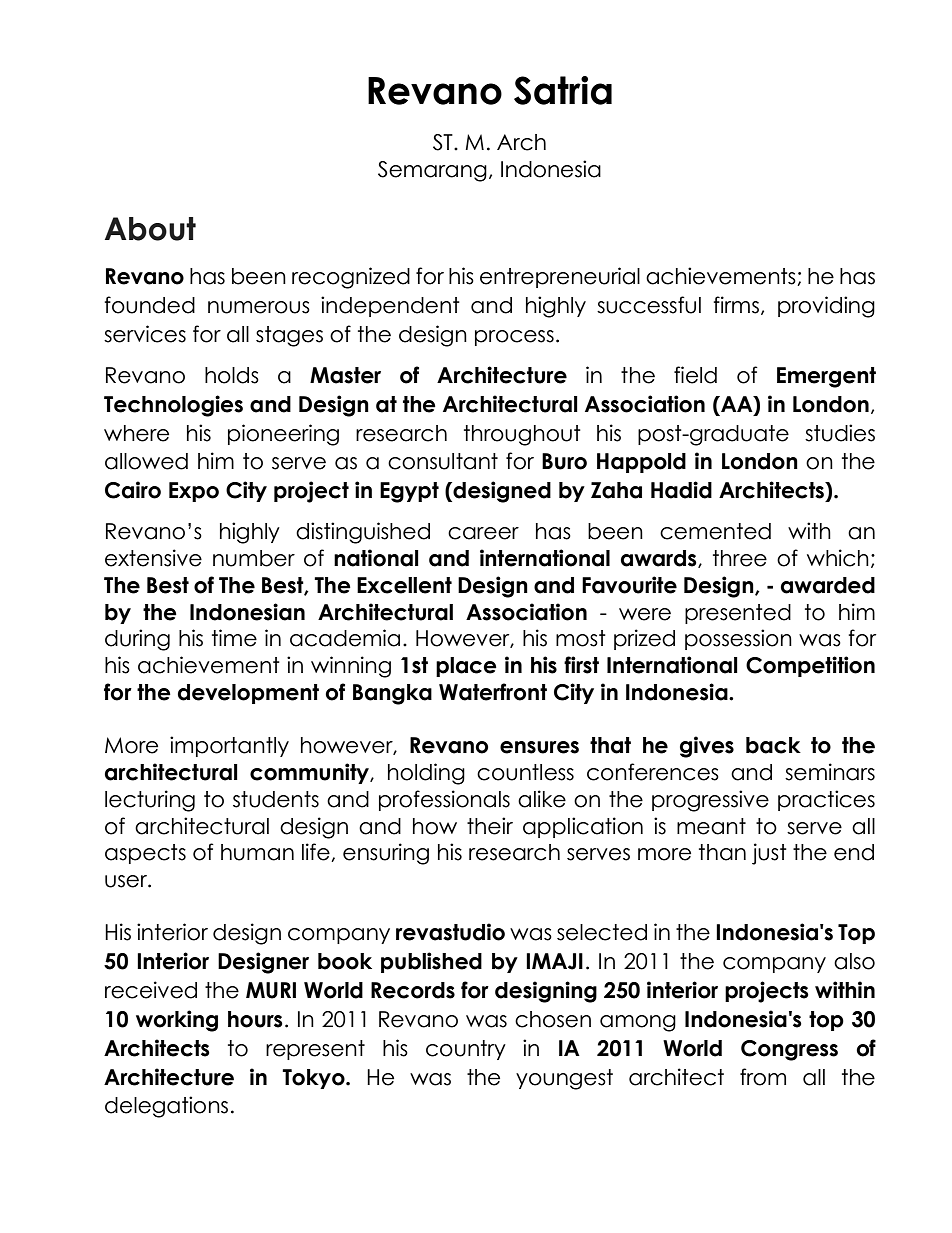 This page has width=952, height=1233. What do you see at coordinates (736, 305) in the page?
I see `firms` at bounding box center [736, 305].
